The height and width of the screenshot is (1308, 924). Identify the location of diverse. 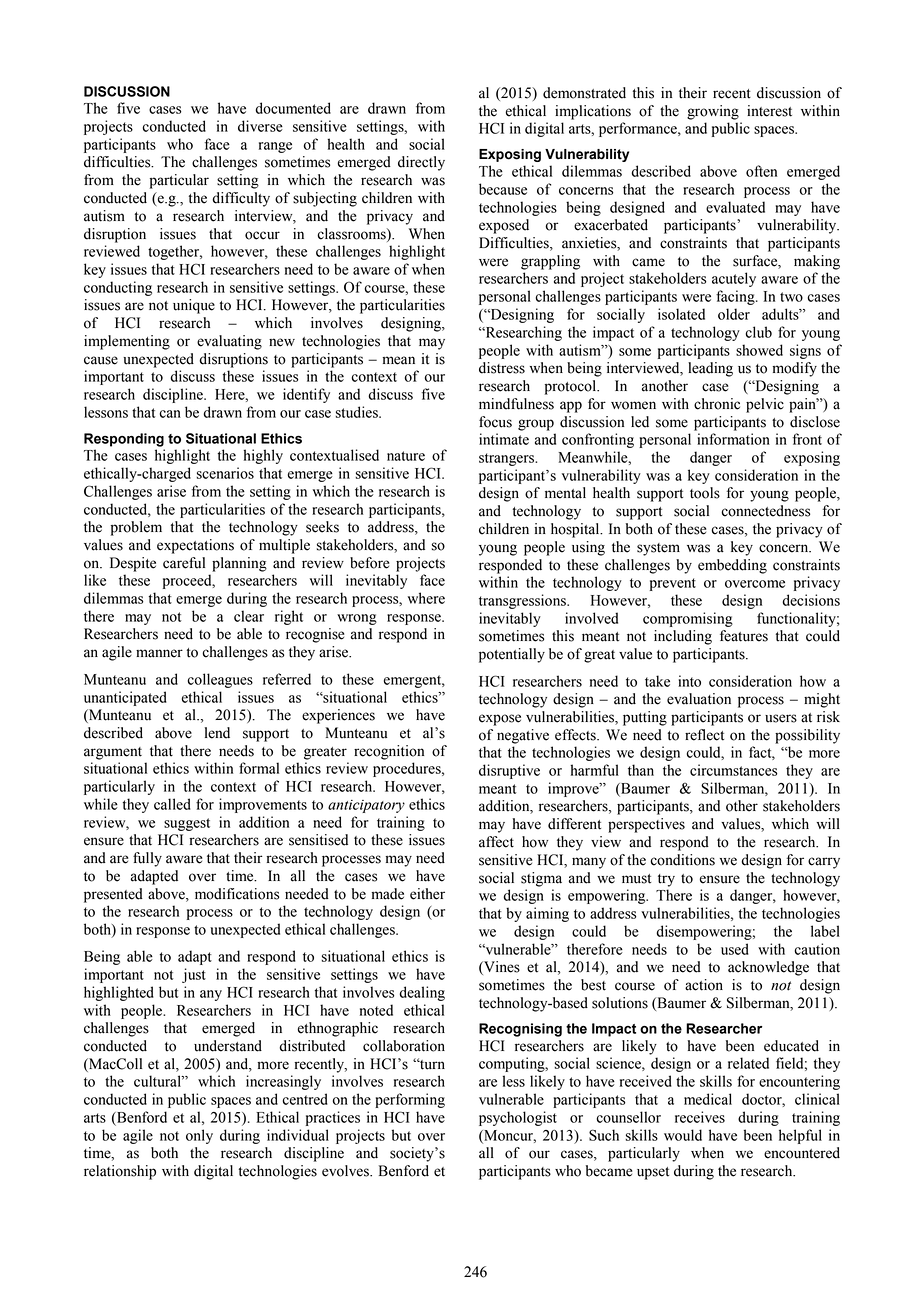
(260, 126).
